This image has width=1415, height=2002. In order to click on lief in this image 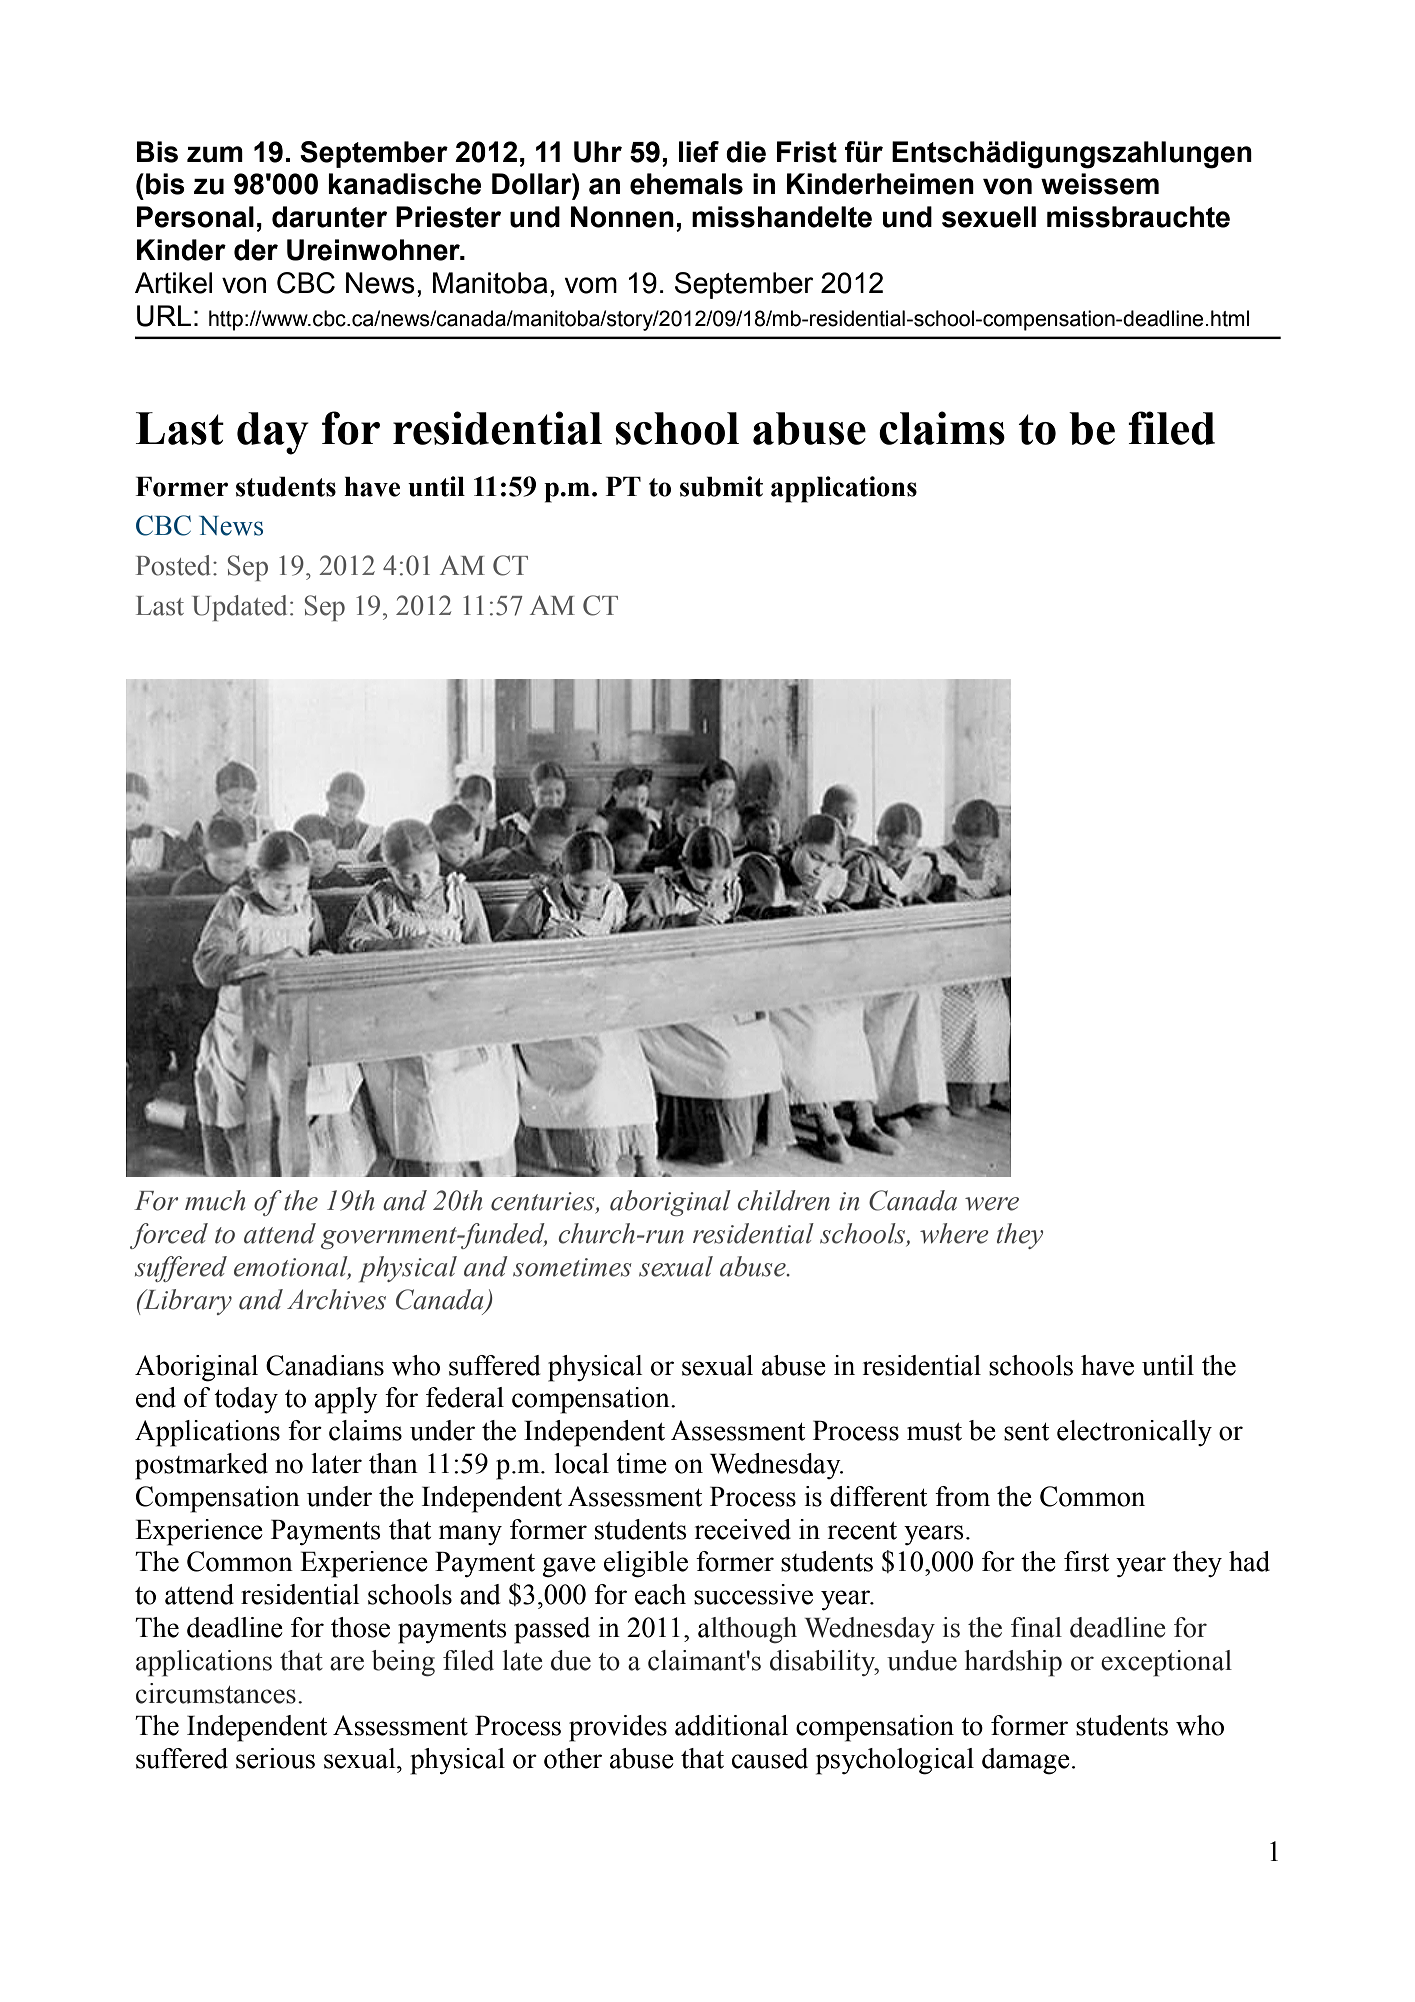, I will do `click(699, 152)`.
